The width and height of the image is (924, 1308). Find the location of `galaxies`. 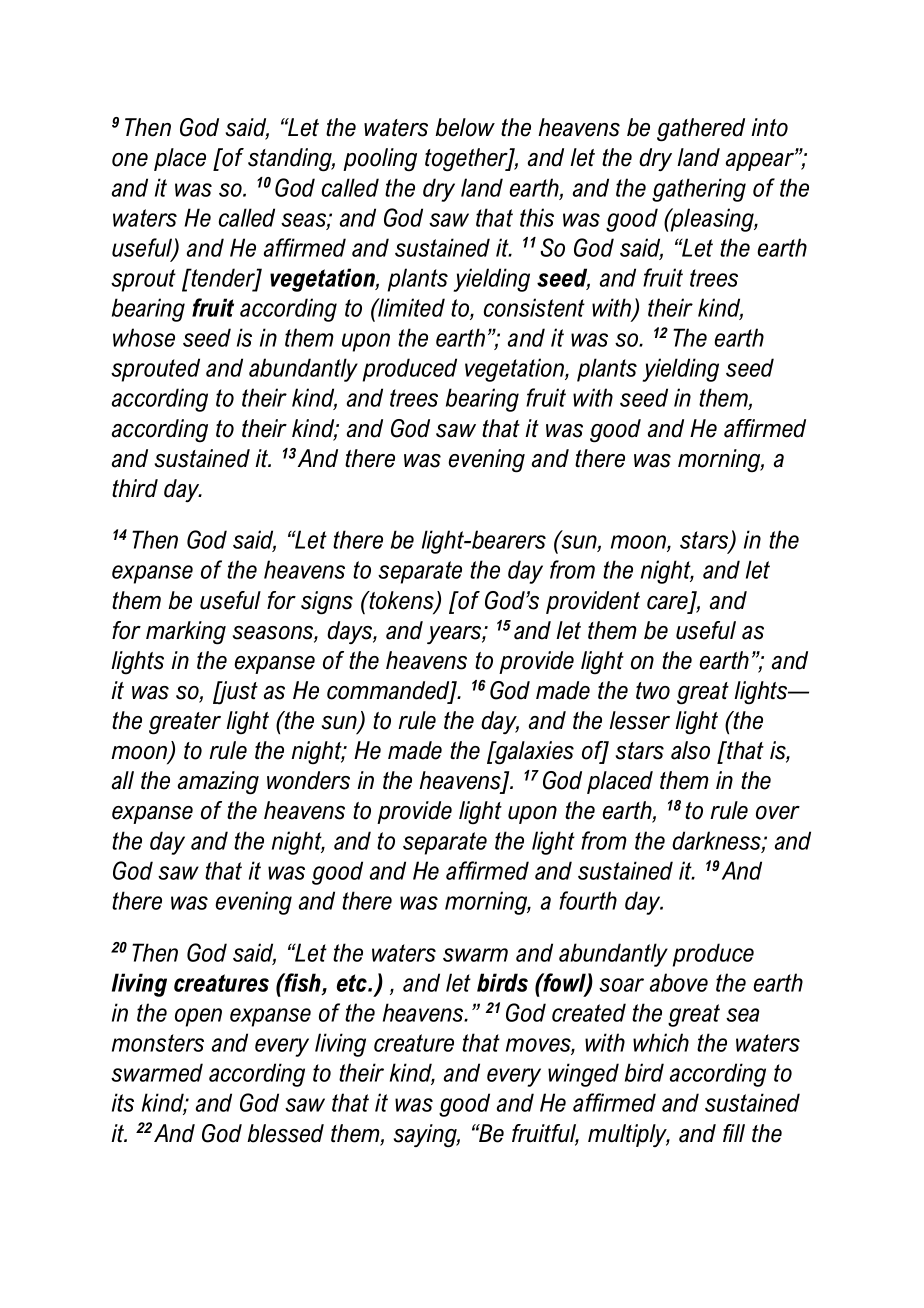

galaxies is located at coordinates (533, 753).
